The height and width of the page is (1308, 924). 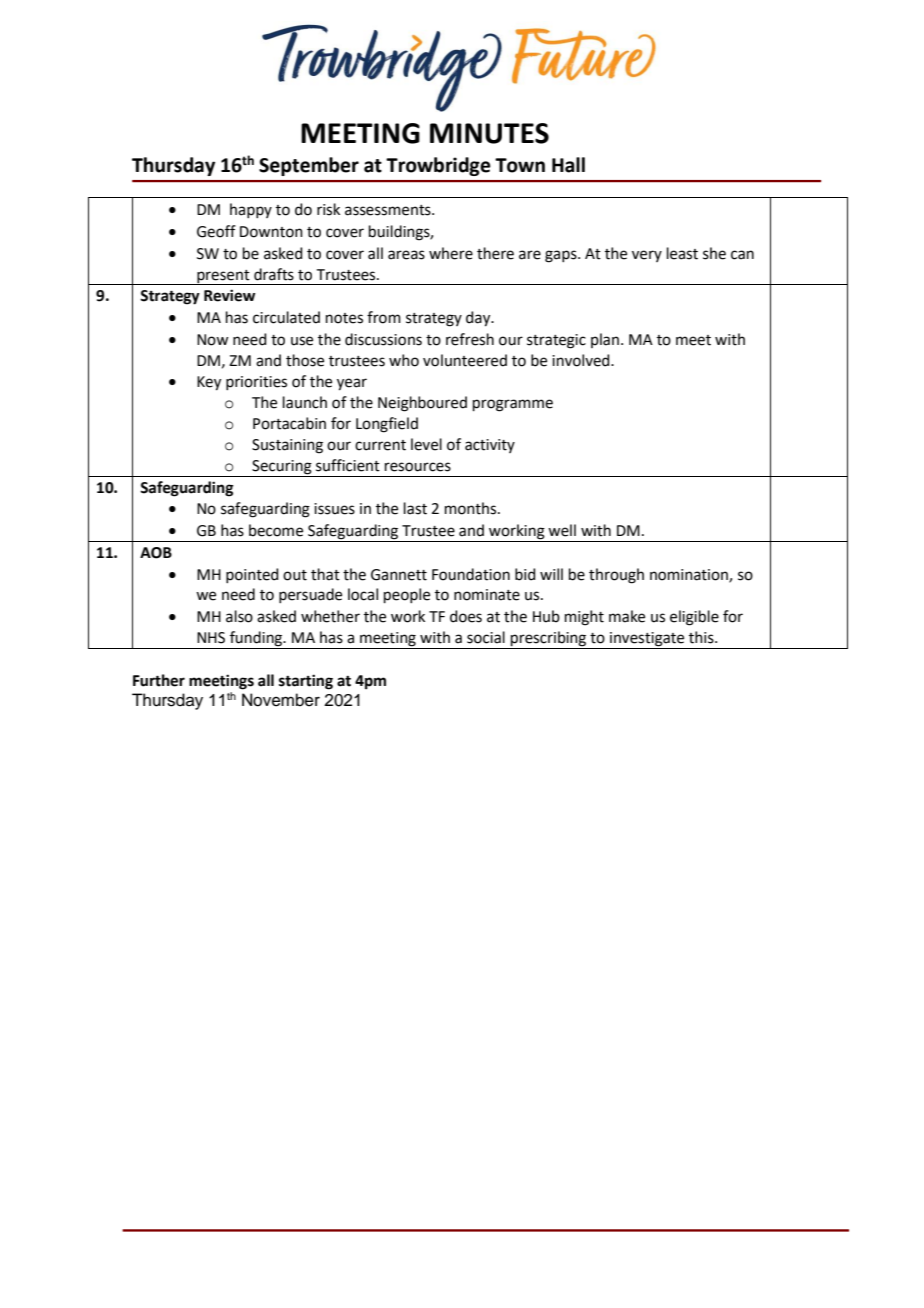 I want to click on investigate, so click(x=647, y=640).
